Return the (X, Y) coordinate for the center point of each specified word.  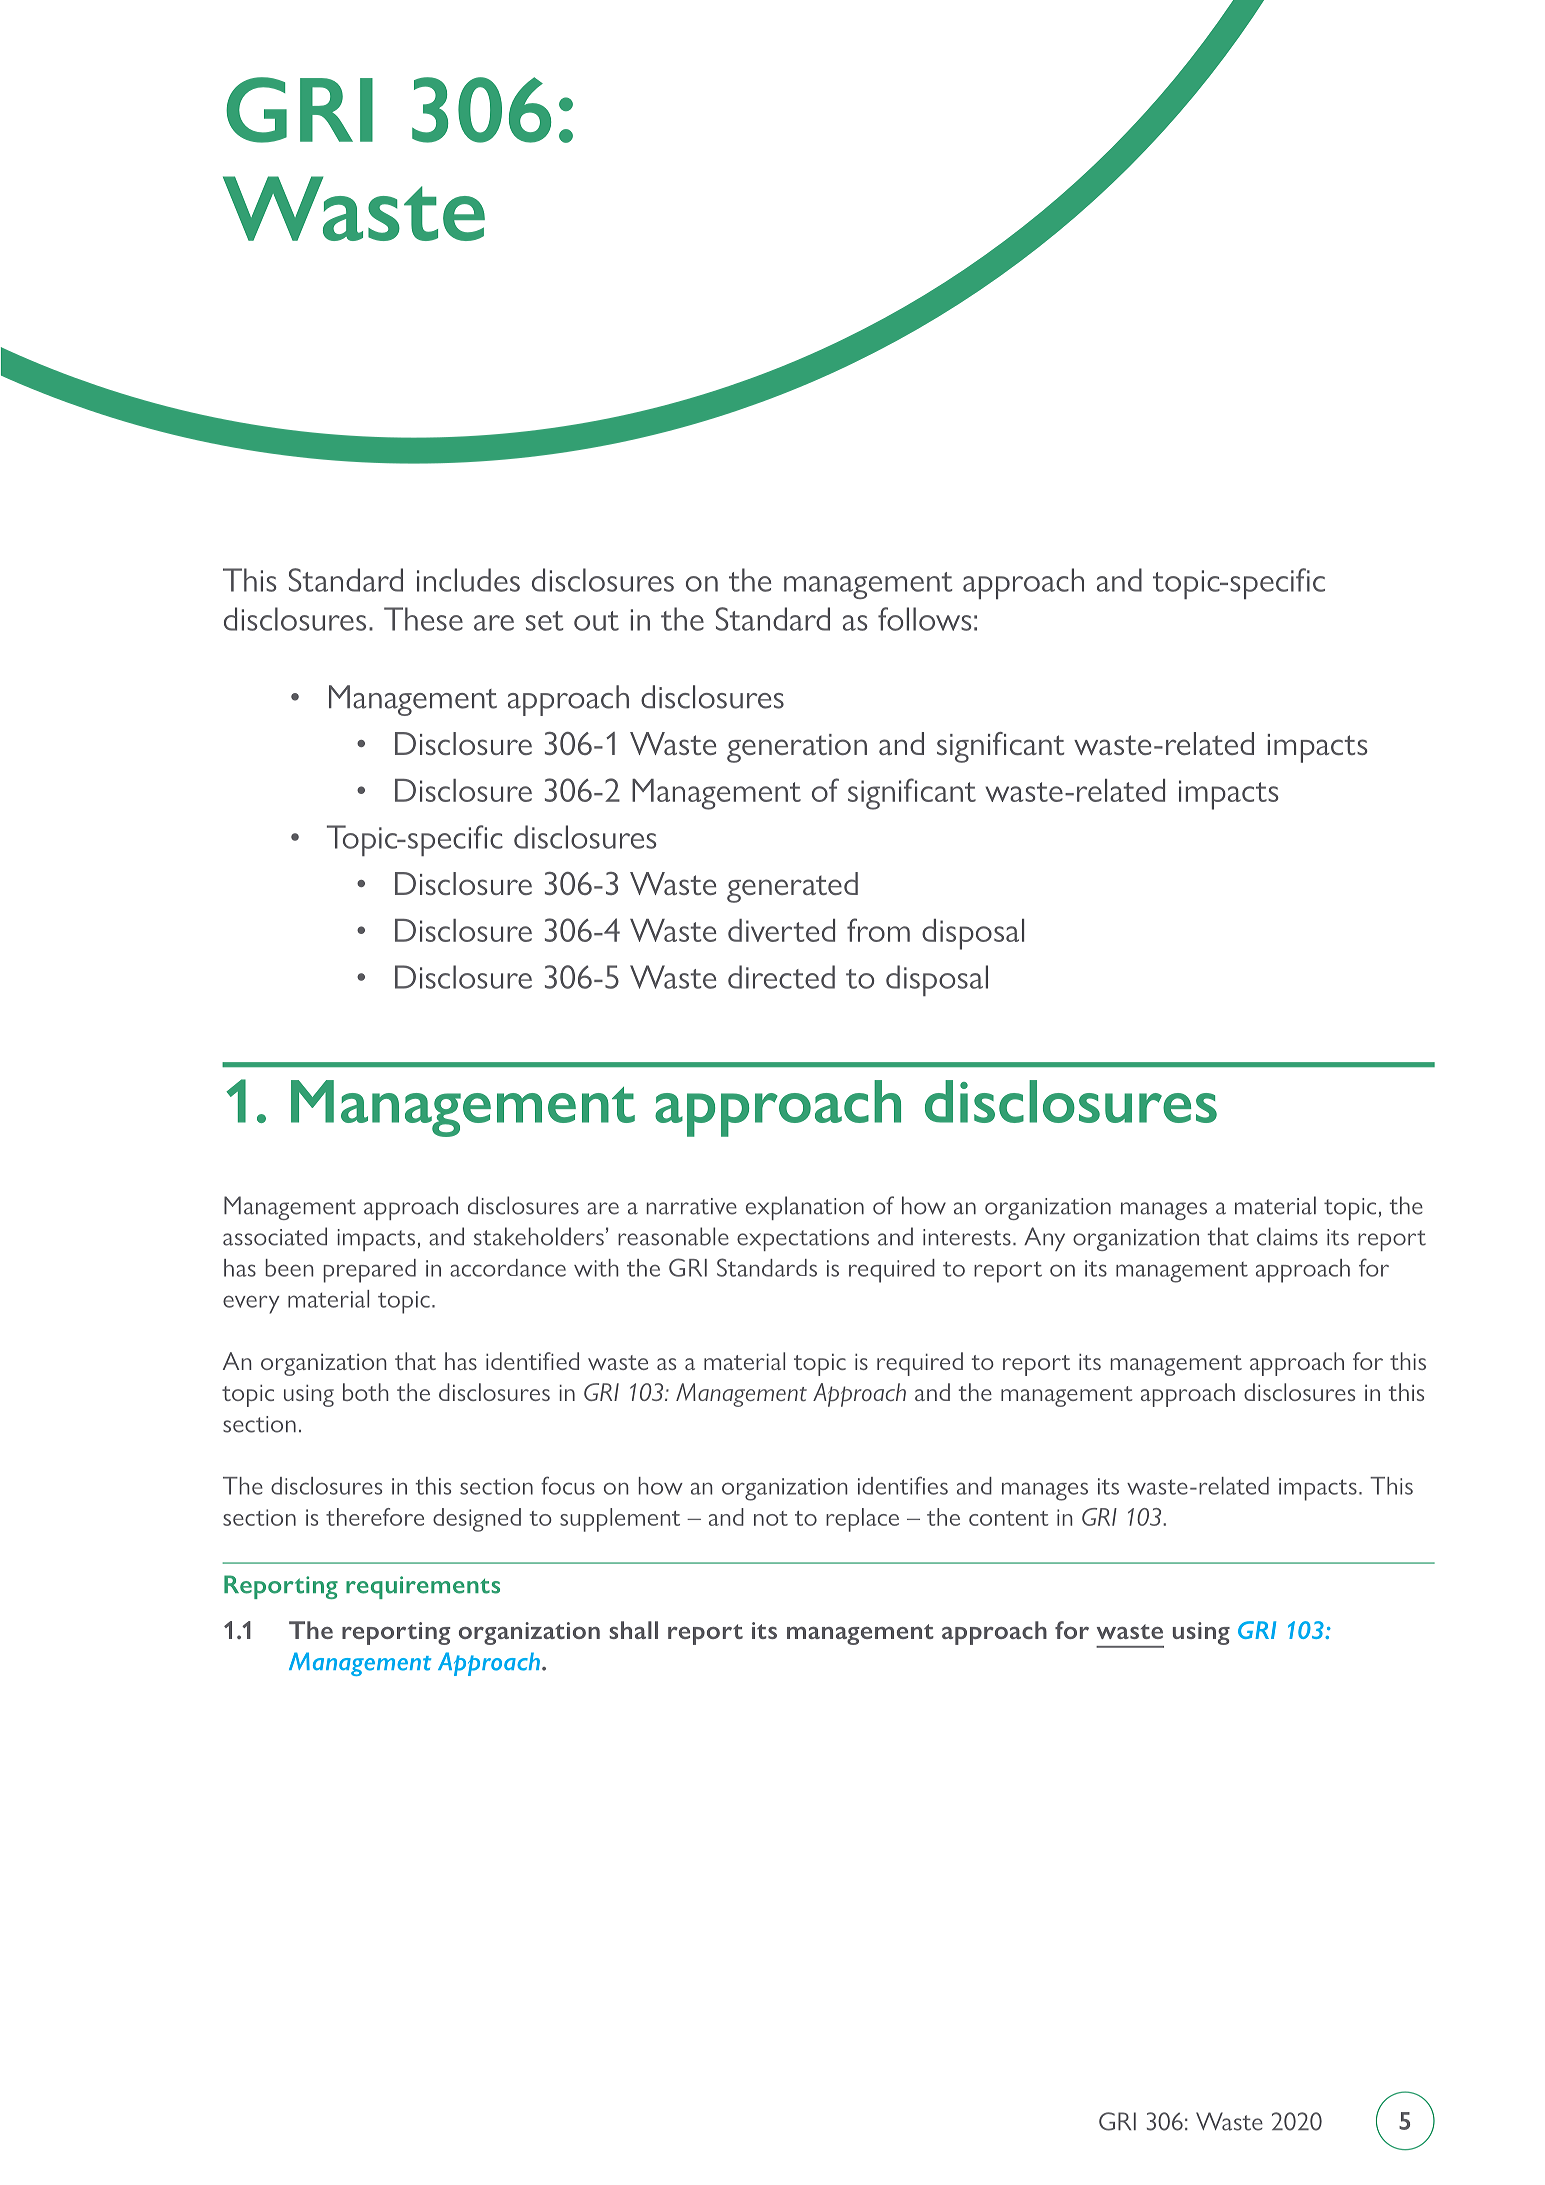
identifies (903, 1485)
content (1009, 1518)
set (544, 621)
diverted (781, 930)
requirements (423, 1587)
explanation (805, 1208)
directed (781, 977)
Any (1044, 1239)
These (423, 619)
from (878, 930)
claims (1287, 1236)
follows (925, 619)
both (366, 1392)
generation (797, 748)
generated (792, 887)
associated (275, 1236)
